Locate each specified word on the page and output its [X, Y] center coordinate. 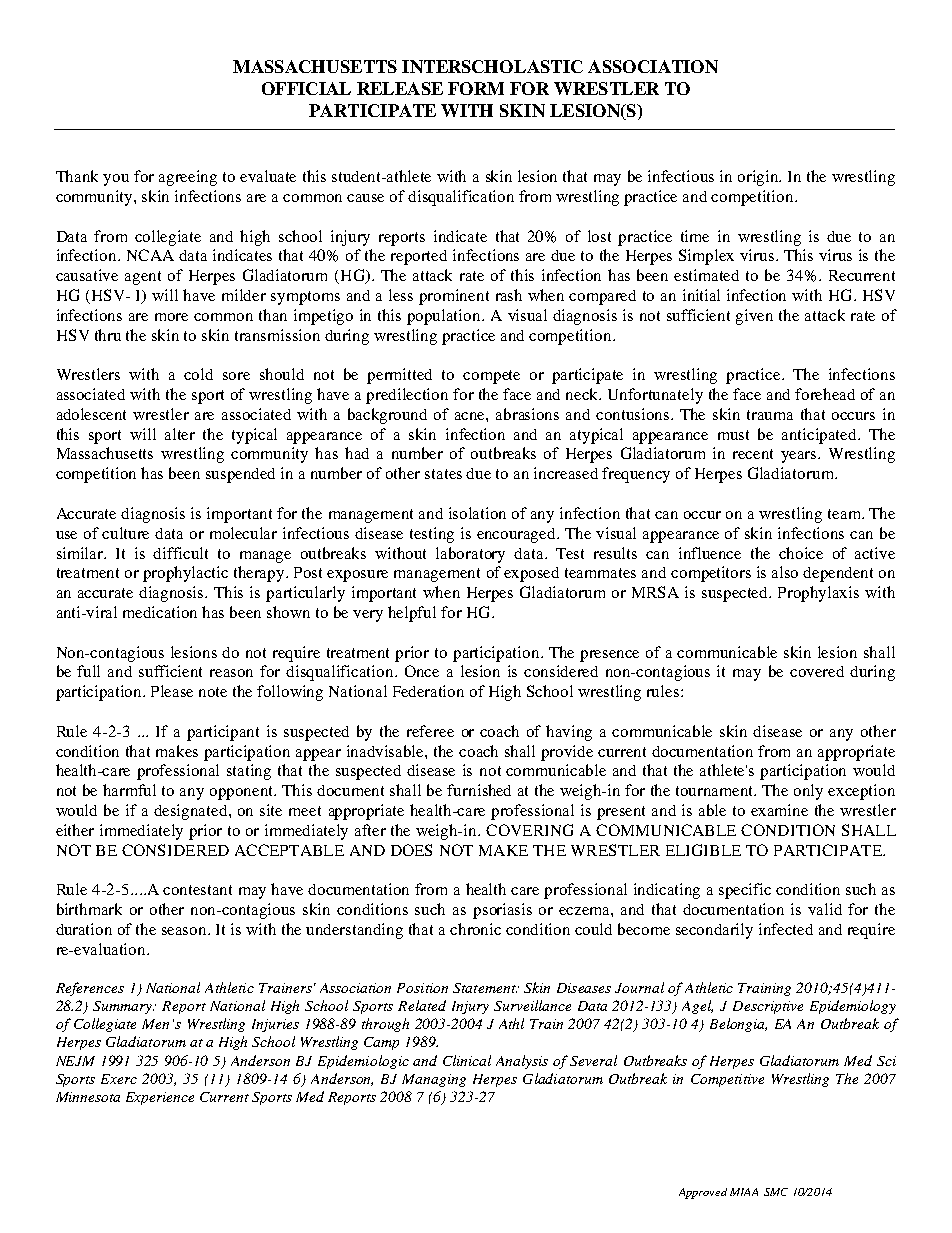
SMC [776, 1192]
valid [825, 909]
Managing [434, 1080]
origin [759, 178]
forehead [825, 394]
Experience [160, 1098]
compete [491, 377]
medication [160, 612]
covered [817, 671]
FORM [476, 88]
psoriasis [502, 911]
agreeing [188, 178]
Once [422, 671]
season [185, 931]
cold [198, 374]
